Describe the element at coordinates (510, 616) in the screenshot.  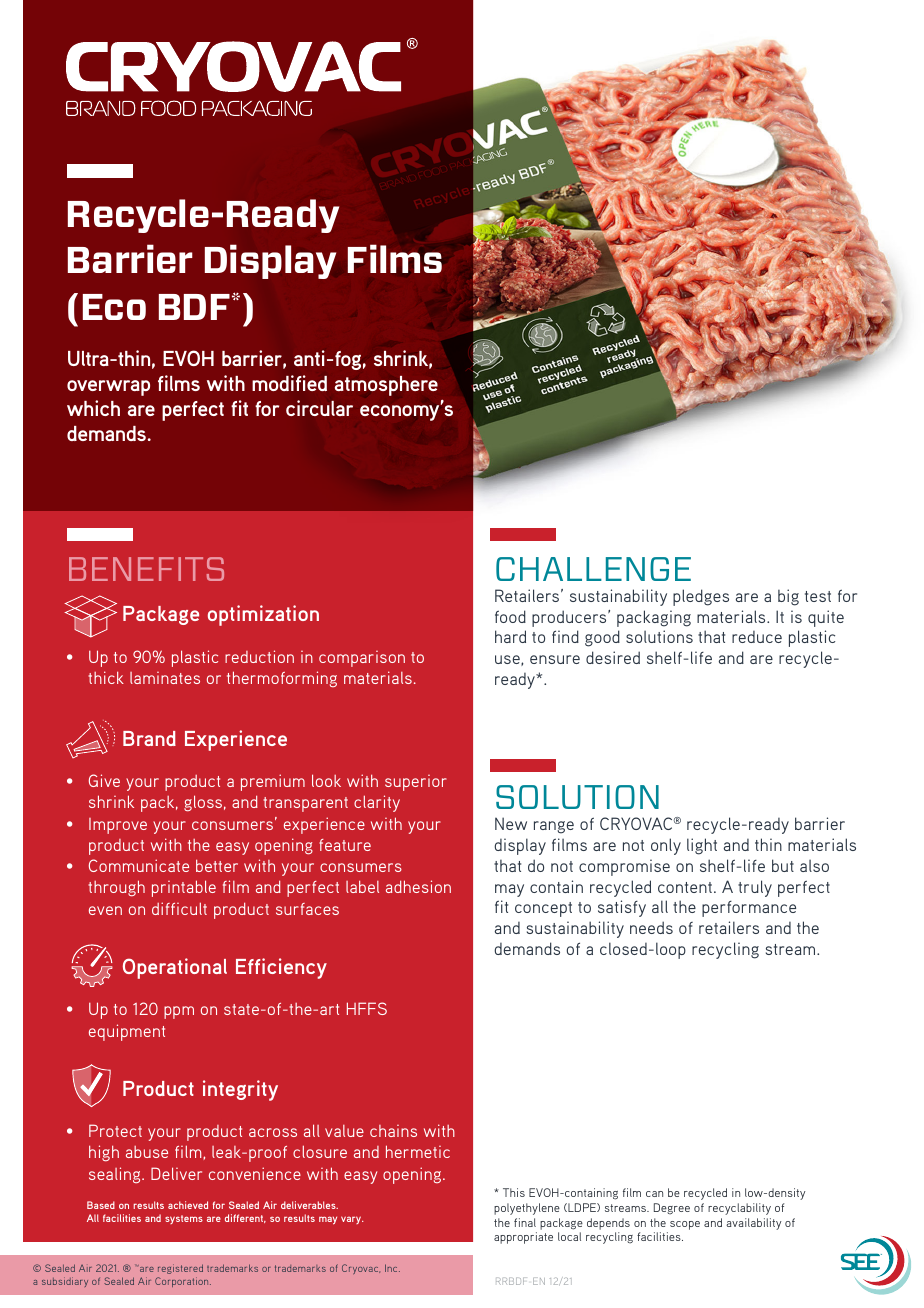
I see `food` at that location.
